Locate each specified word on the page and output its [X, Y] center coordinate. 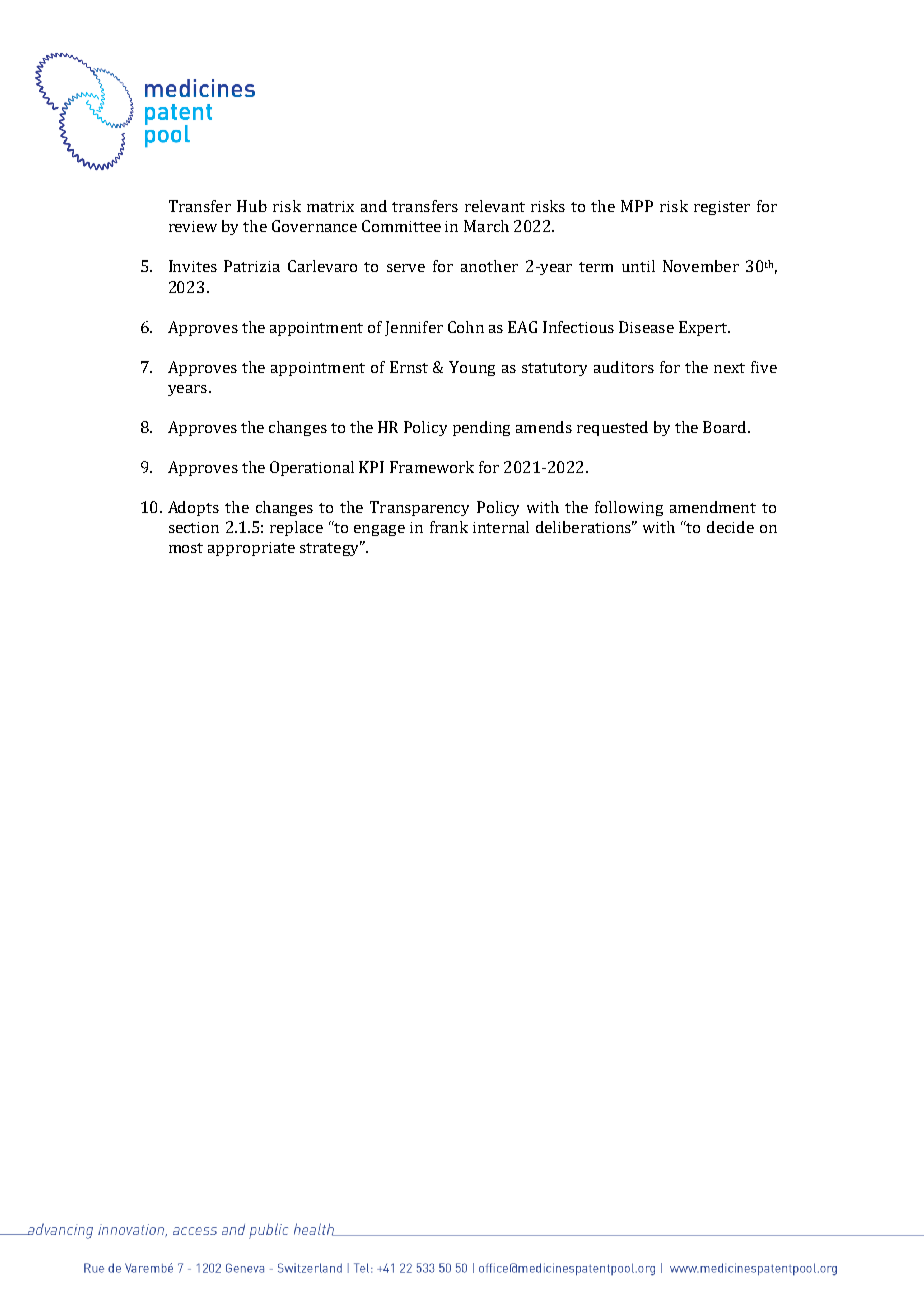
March [486, 226]
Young [472, 368]
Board [724, 427]
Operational [312, 468]
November [701, 266]
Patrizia [252, 266]
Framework [432, 467]
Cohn [466, 327]
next [729, 368]
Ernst [409, 367]
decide [730, 527]
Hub [252, 206]
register [722, 208]
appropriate [251, 549]
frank [449, 527]
